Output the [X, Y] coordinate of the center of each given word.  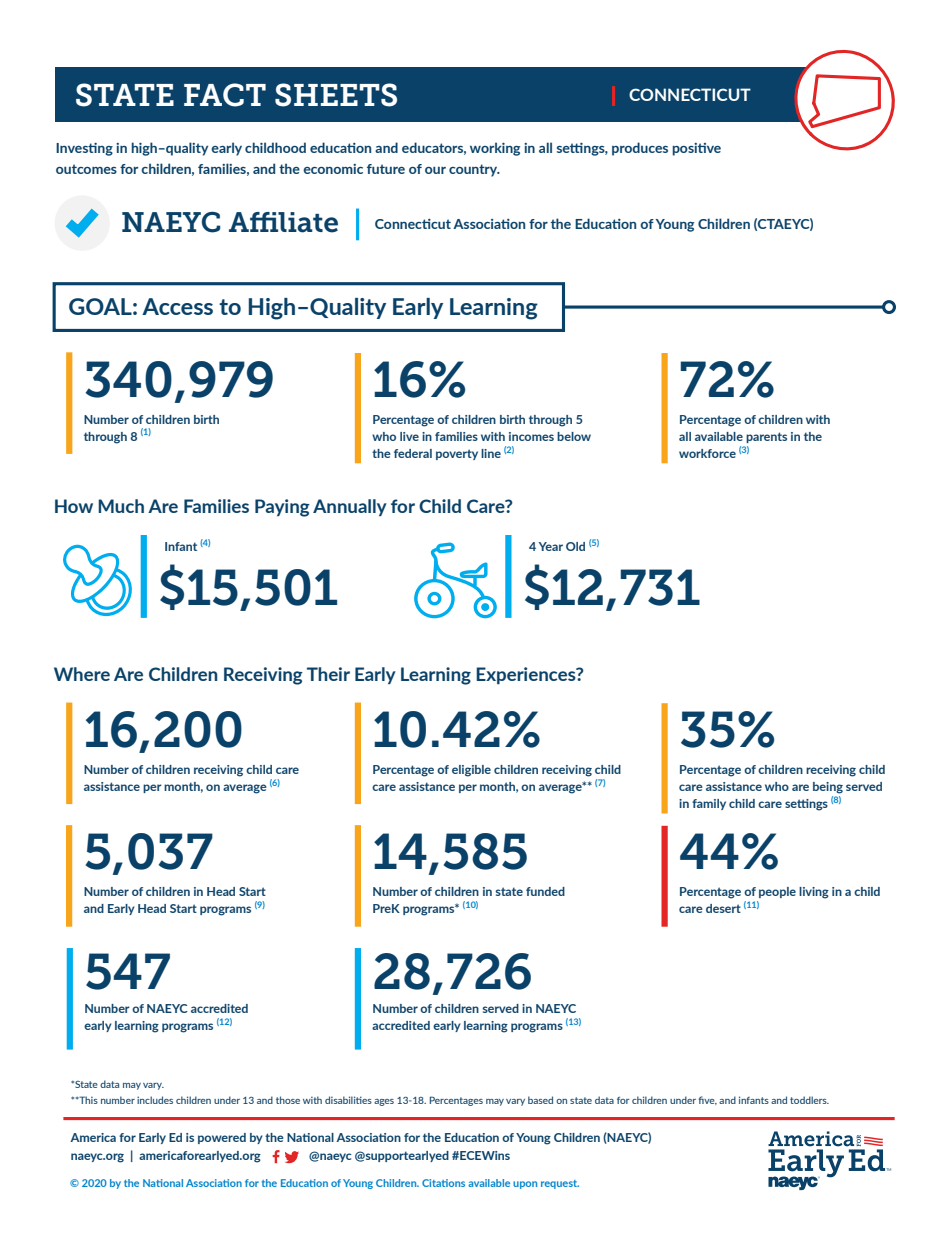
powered [222, 1138]
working [495, 149]
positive [697, 149]
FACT [225, 95]
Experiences [527, 675]
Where [82, 674]
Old [575, 546]
